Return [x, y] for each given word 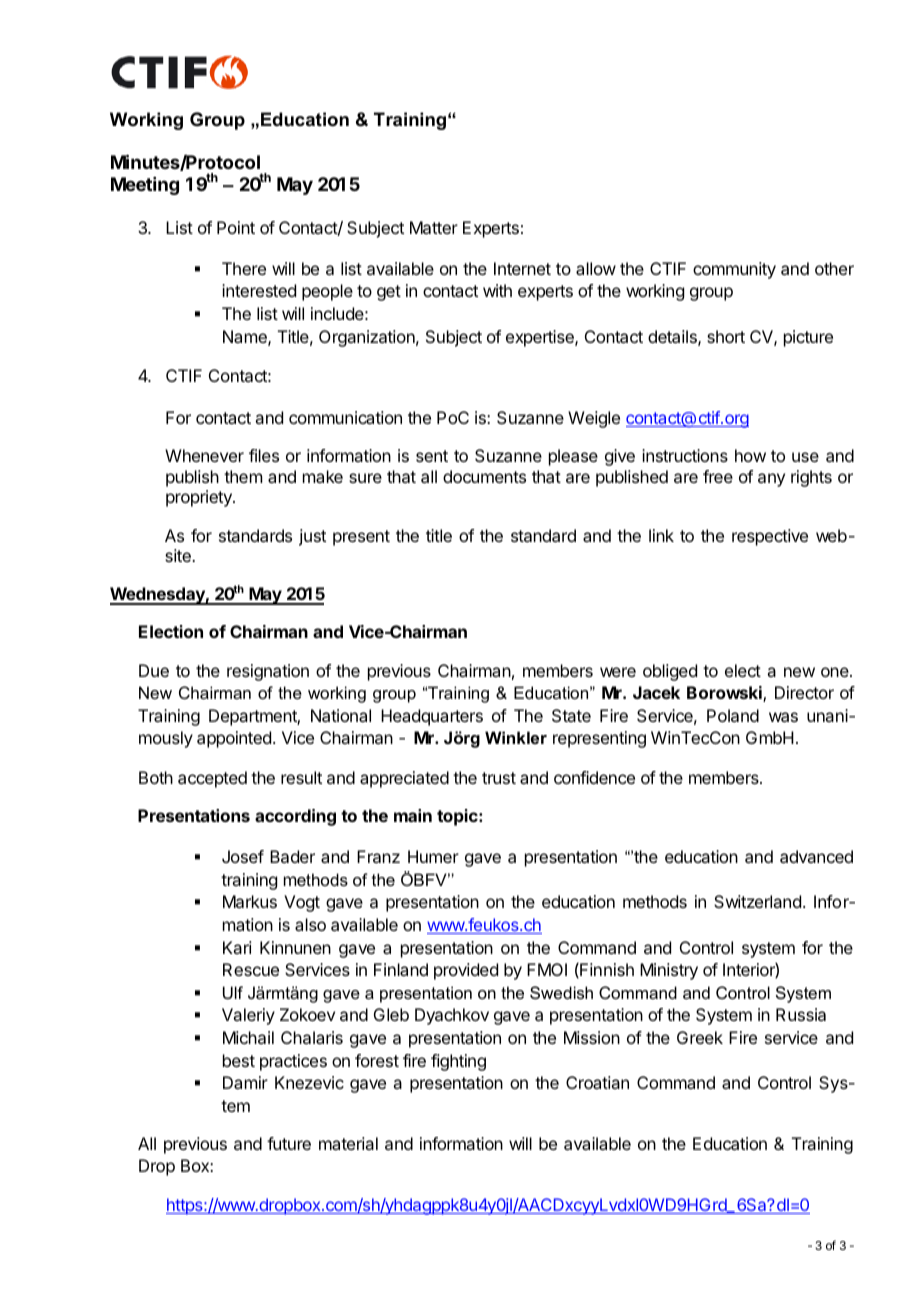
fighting [458, 1062]
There [244, 268]
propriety [200, 498]
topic [458, 817]
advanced [816, 856]
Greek [700, 1037]
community [734, 270]
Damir [245, 1082]
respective [770, 537]
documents [484, 476]
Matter [434, 227]
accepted [212, 779]
